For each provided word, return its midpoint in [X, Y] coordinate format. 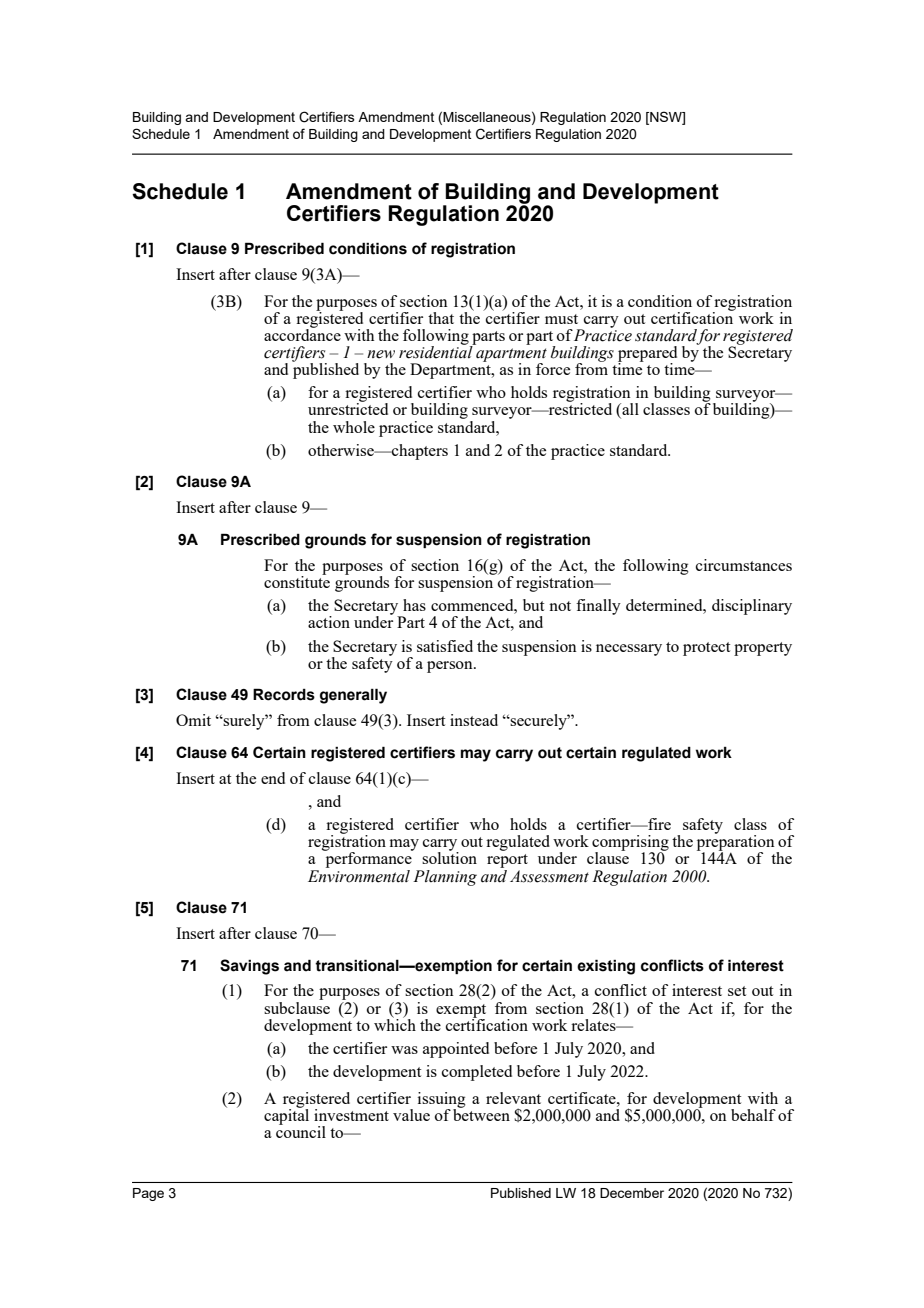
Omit [193, 720]
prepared [647, 355]
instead [474, 720]
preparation [737, 843]
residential [437, 351]
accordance [302, 333]
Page [148, 1194]
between [481, 1113]
